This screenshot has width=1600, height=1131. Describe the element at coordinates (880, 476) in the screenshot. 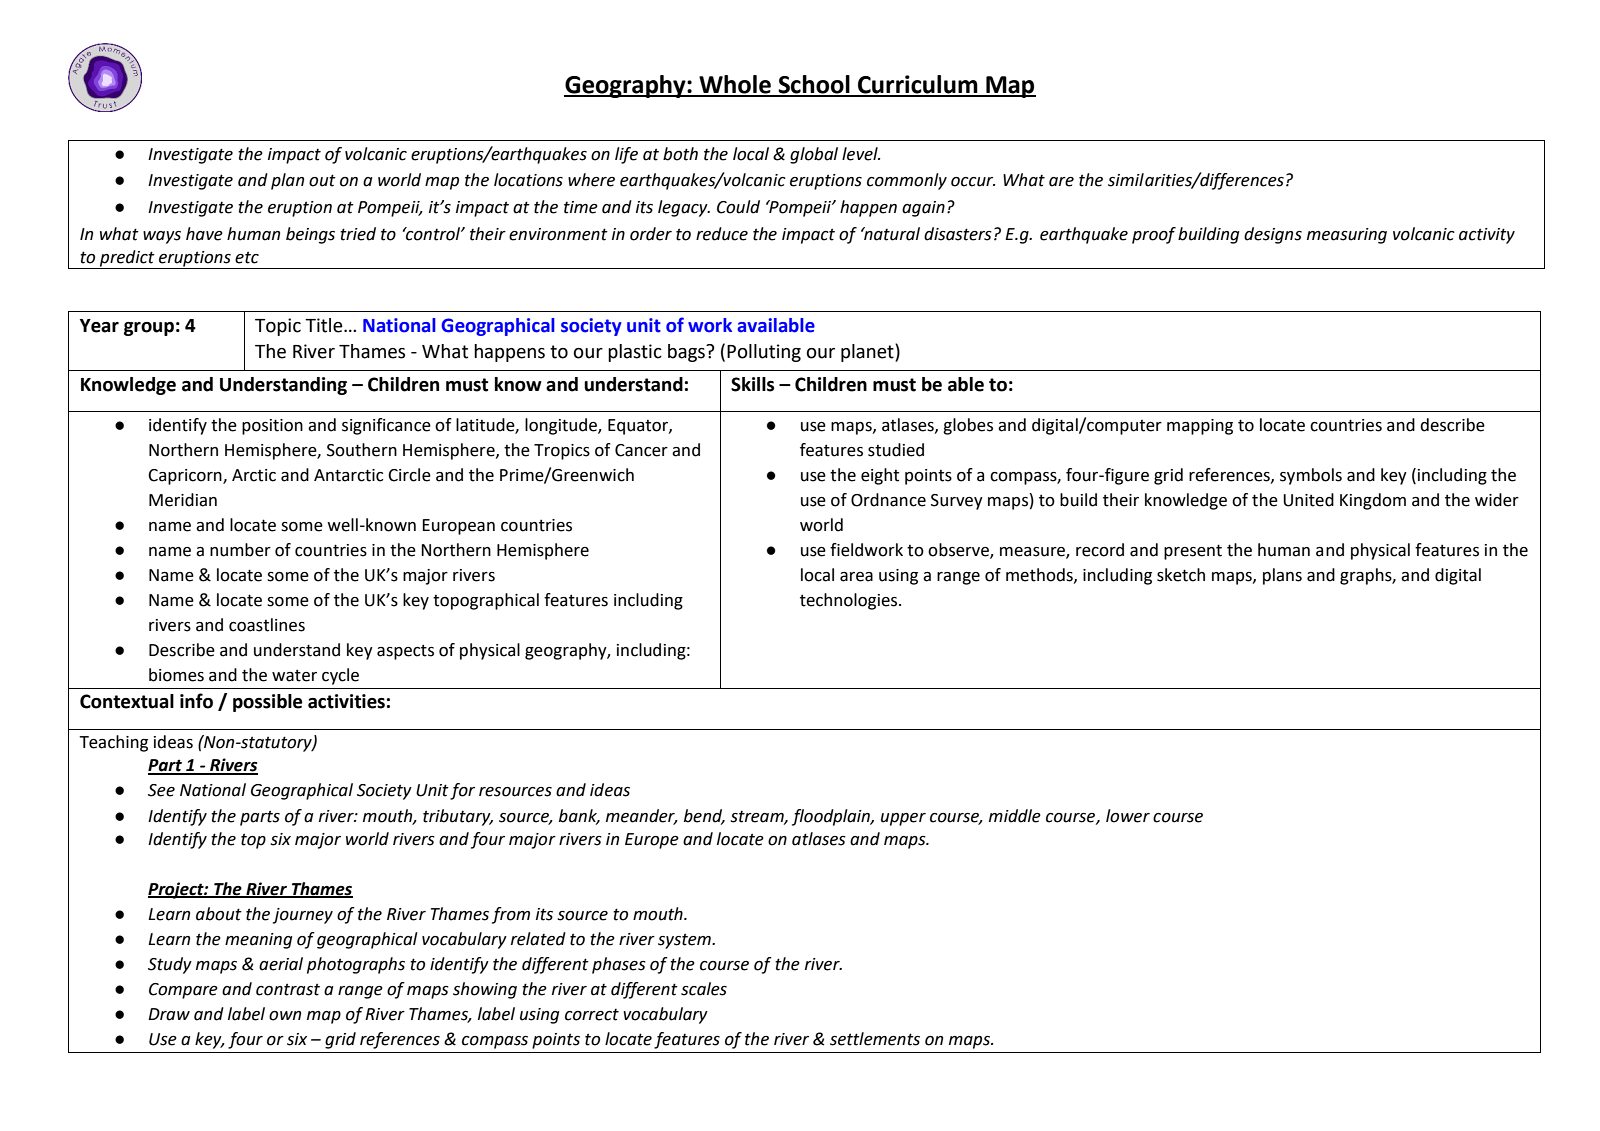

I see `eight` at that location.
